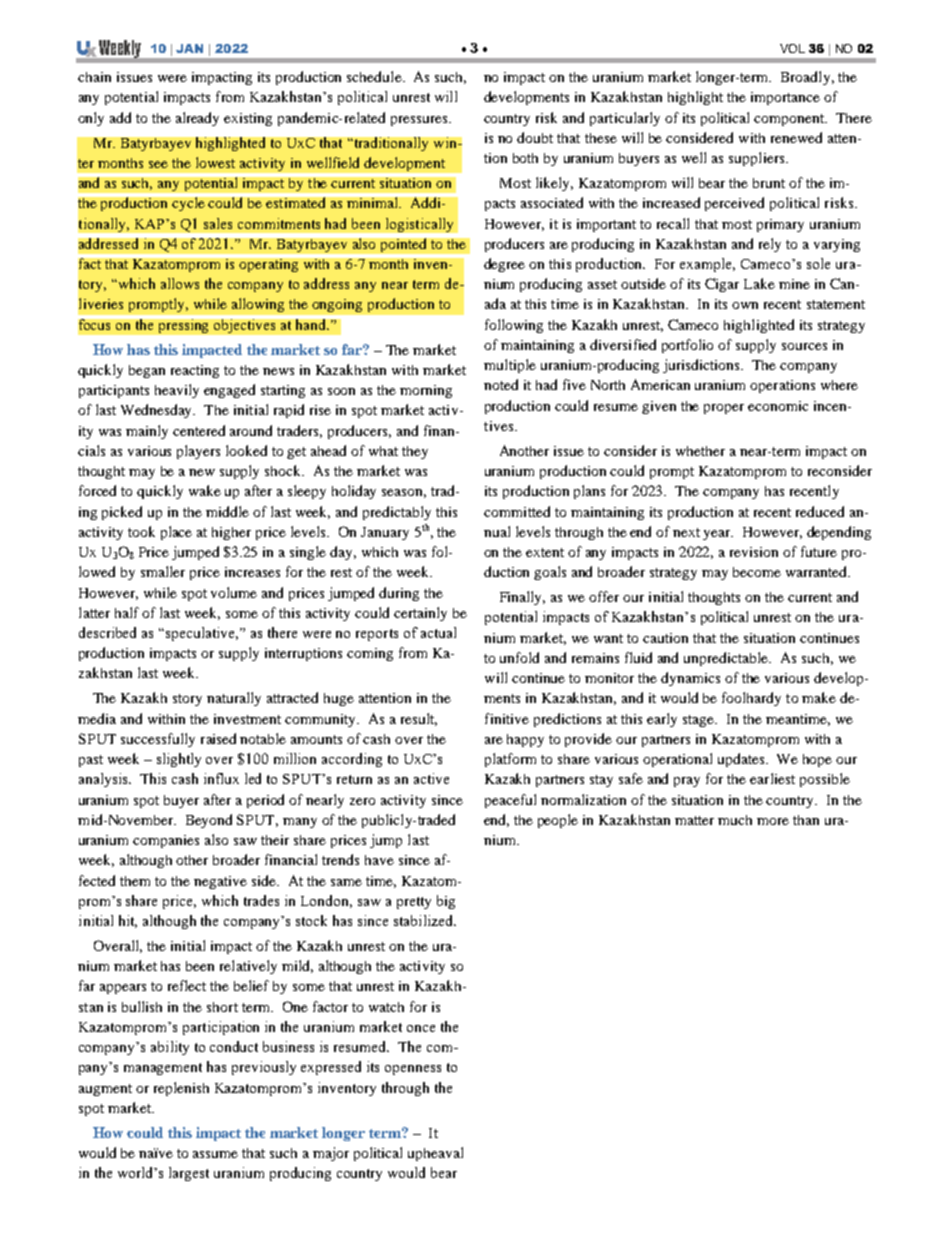 The height and width of the screenshot is (1233, 952). What do you see at coordinates (197, 119) in the screenshot?
I see `already` at bounding box center [197, 119].
